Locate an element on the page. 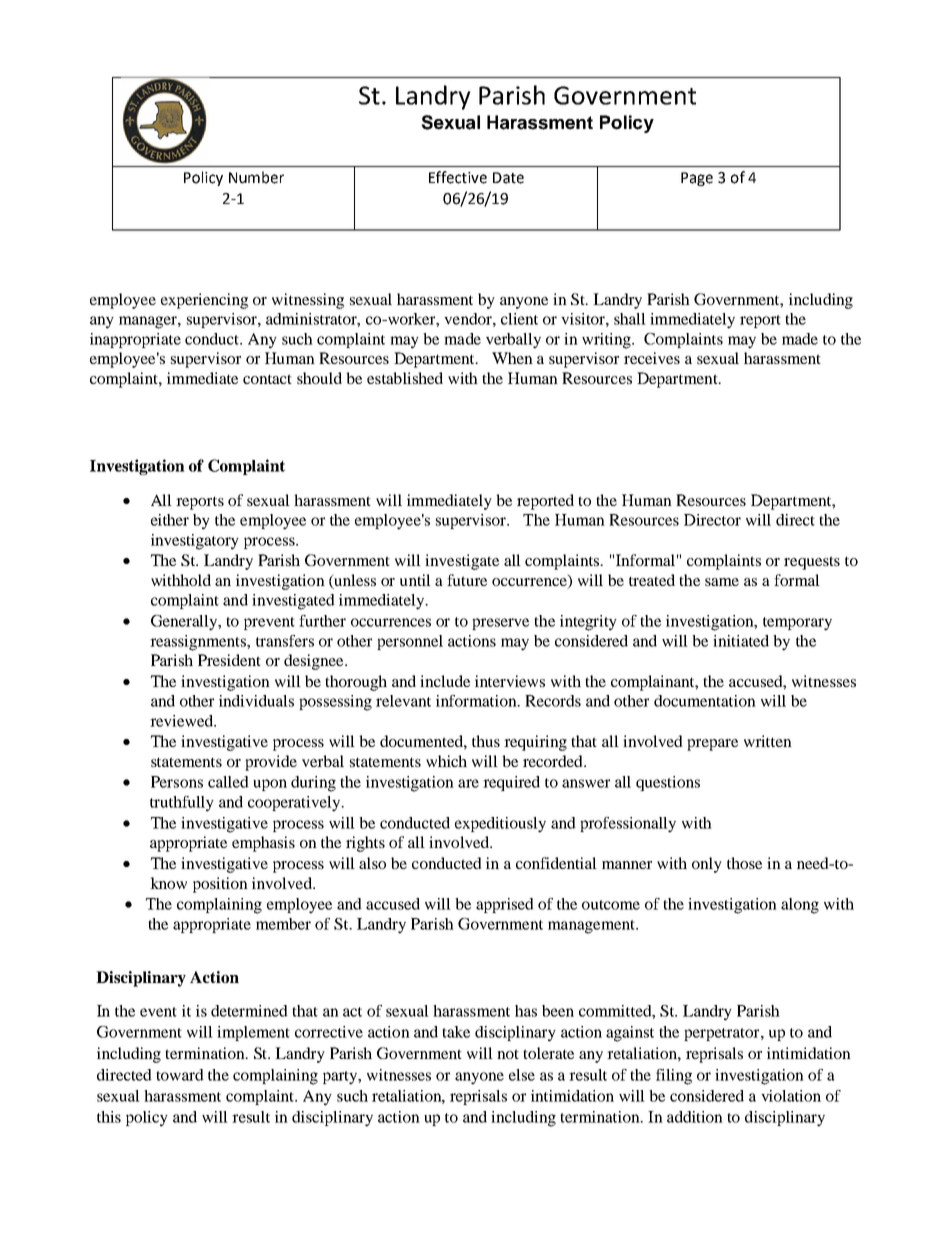 The image size is (952, 1233). Number is located at coordinates (256, 177).
